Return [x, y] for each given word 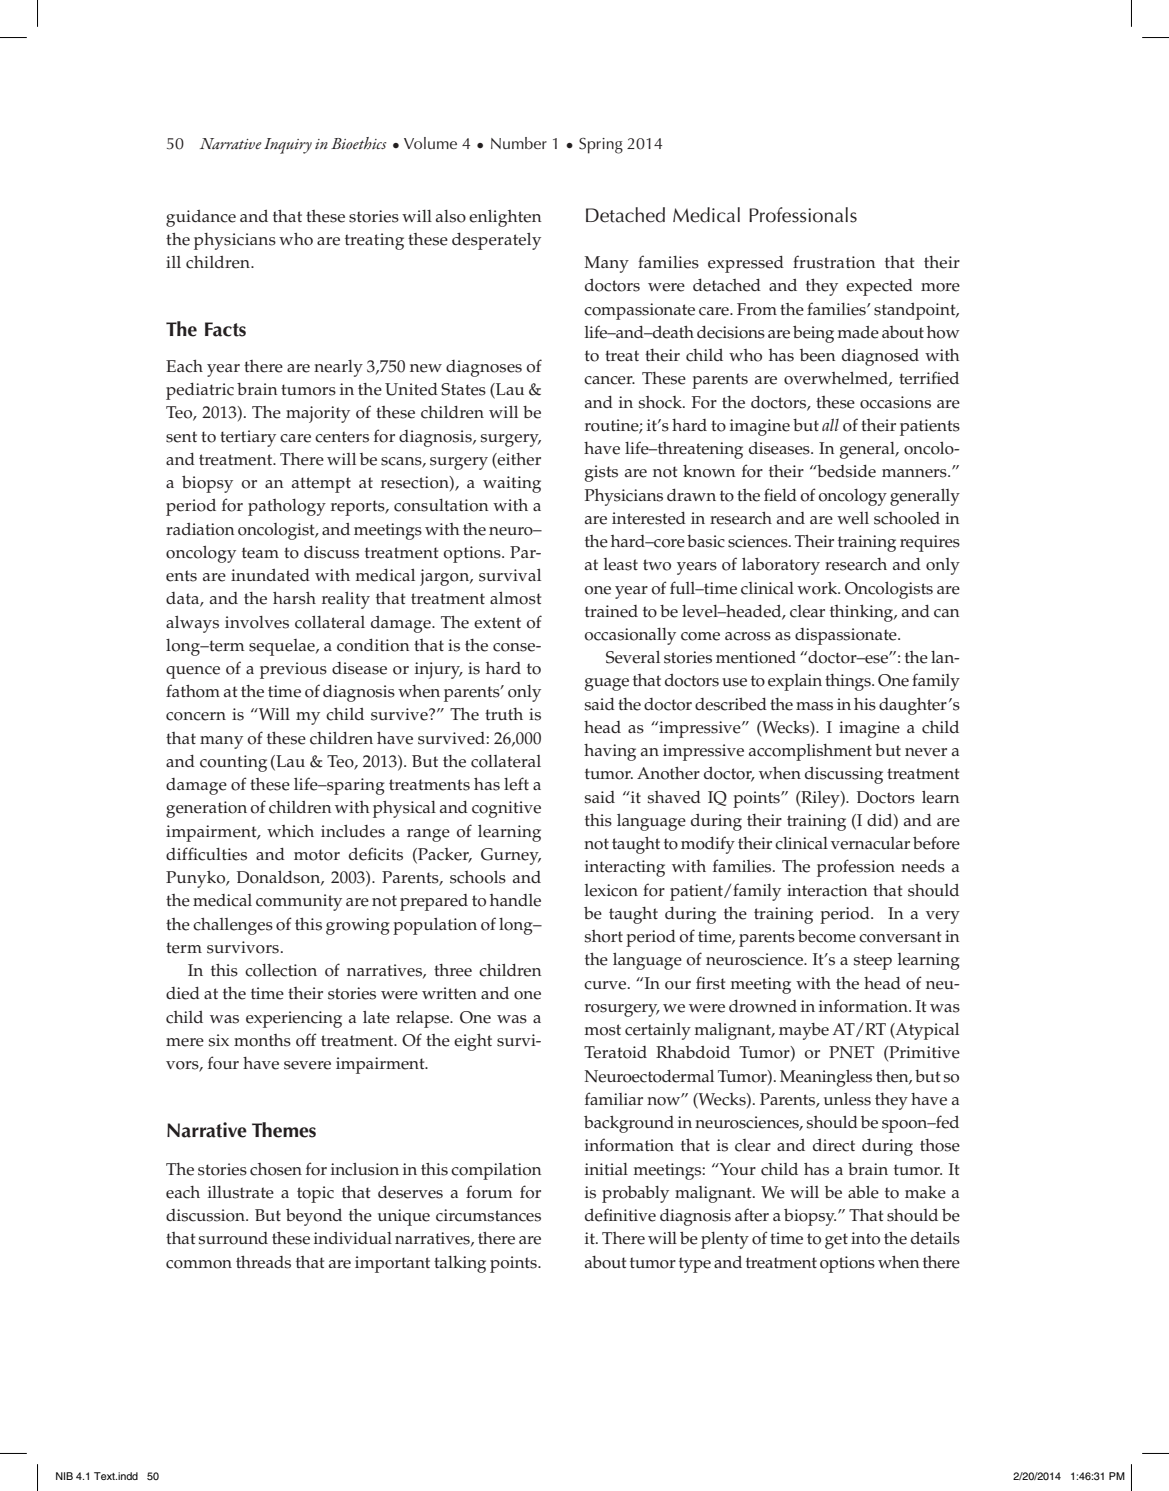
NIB [64, 1476]
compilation [496, 1171]
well [853, 518]
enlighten [505, 218]
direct [834, 1145]
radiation [200, 529]
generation [206, 809]
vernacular [870, 843]
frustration [834, 262]
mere [185, 1042]
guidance [201, 218]
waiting [512, 484]
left [516, 784]
